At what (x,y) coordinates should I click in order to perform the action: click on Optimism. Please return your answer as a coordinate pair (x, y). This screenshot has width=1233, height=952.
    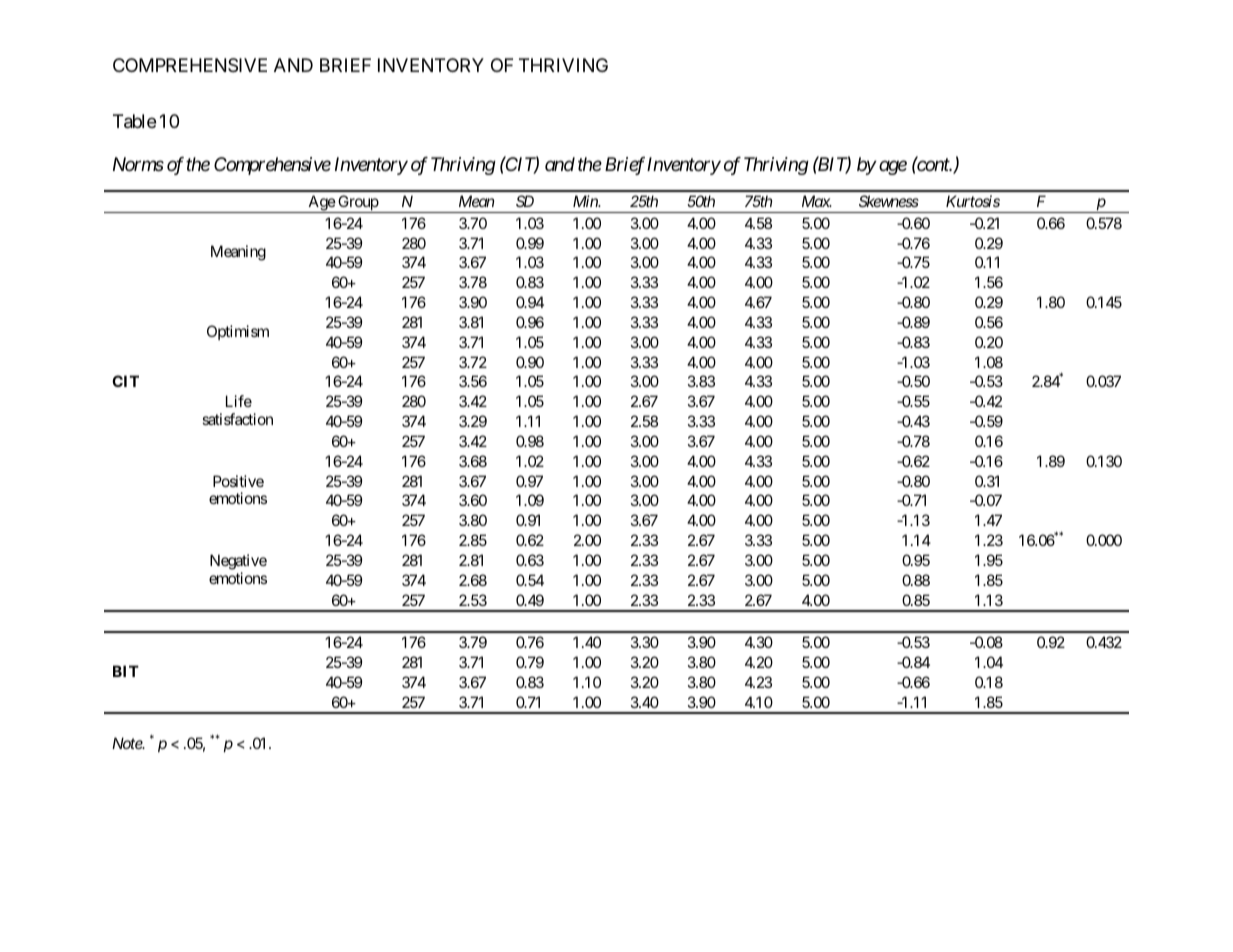
    Looking at the image, I should click on (238, 332).
